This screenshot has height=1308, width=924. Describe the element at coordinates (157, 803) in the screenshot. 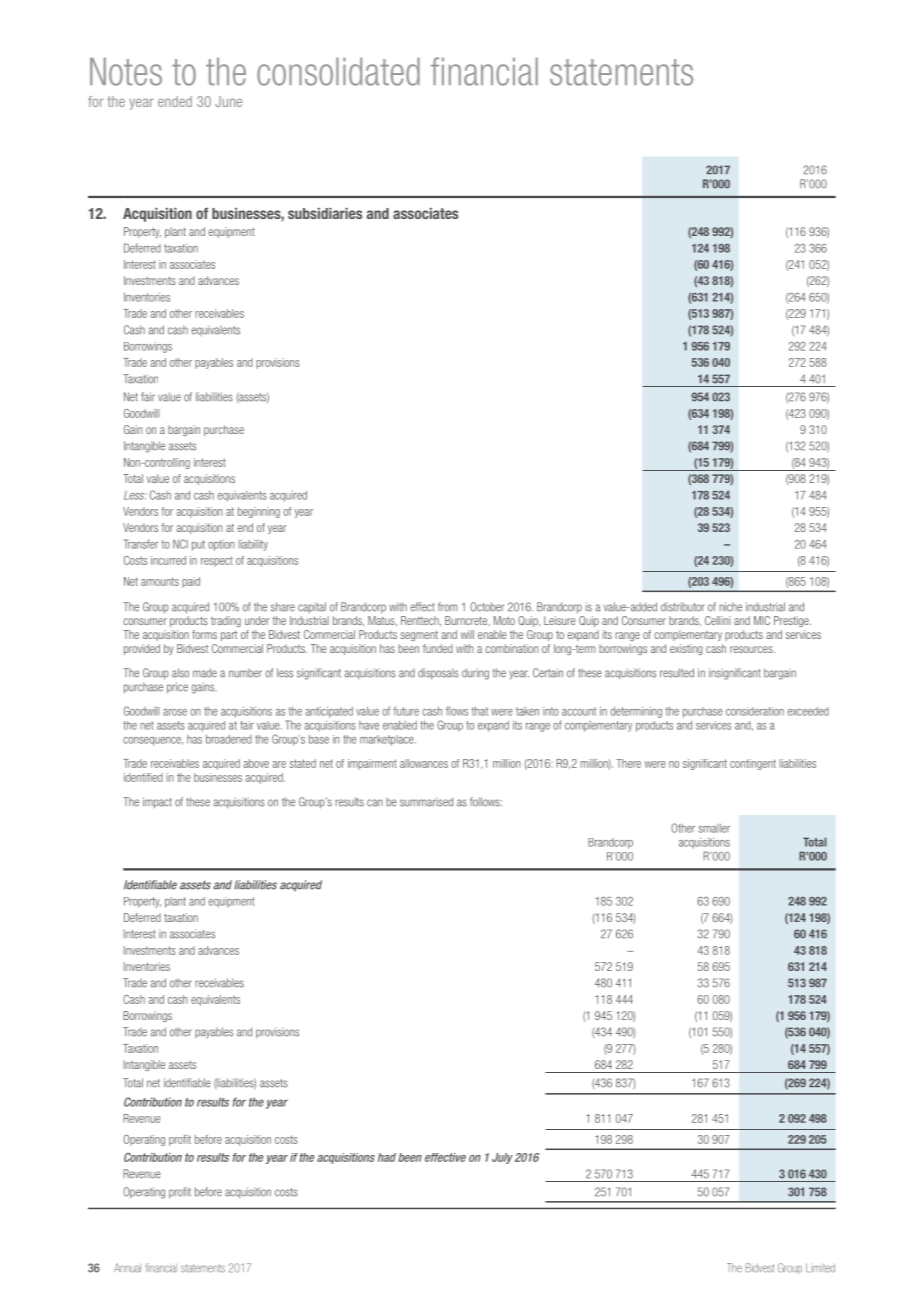

I see `impact` at that location.
